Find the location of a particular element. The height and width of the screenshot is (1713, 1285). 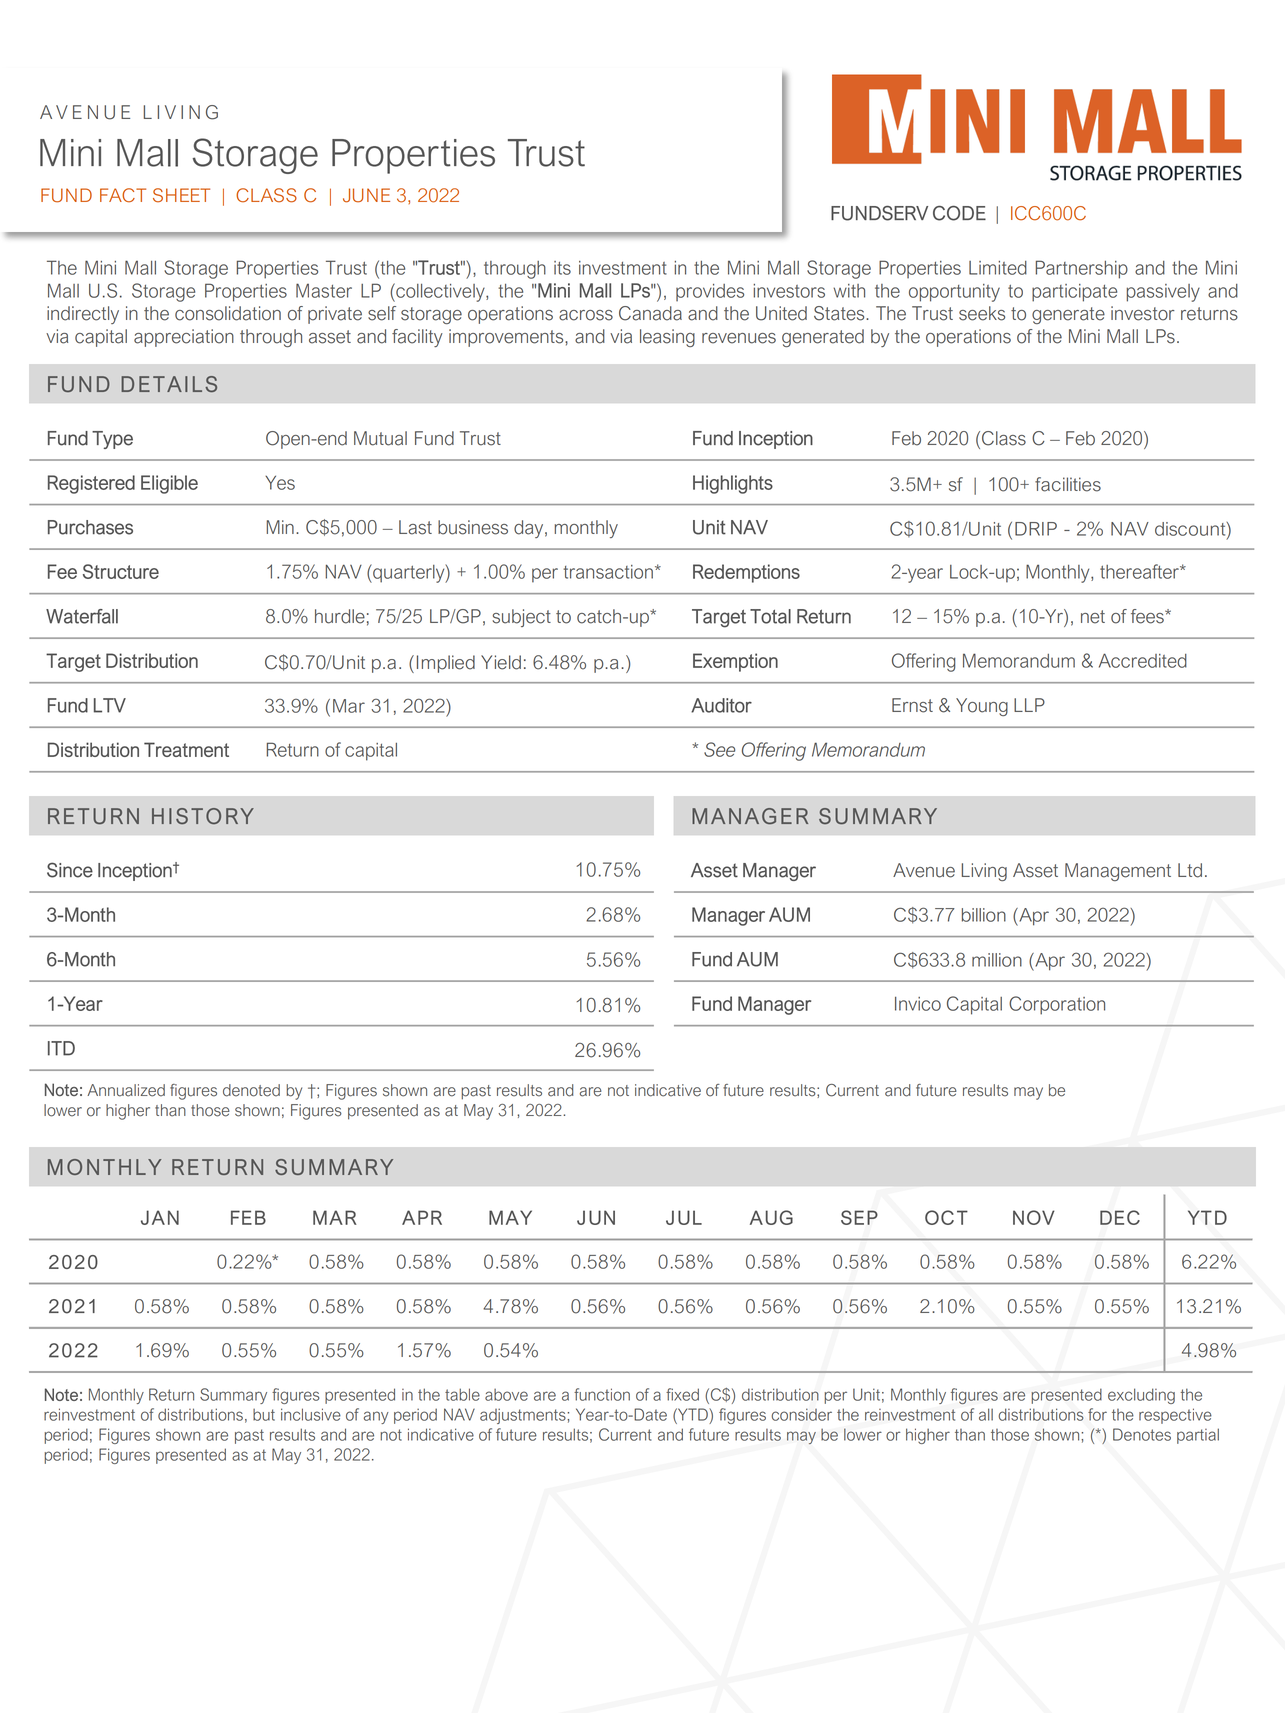

Corporation is located at coordinates (1057, 1005).
